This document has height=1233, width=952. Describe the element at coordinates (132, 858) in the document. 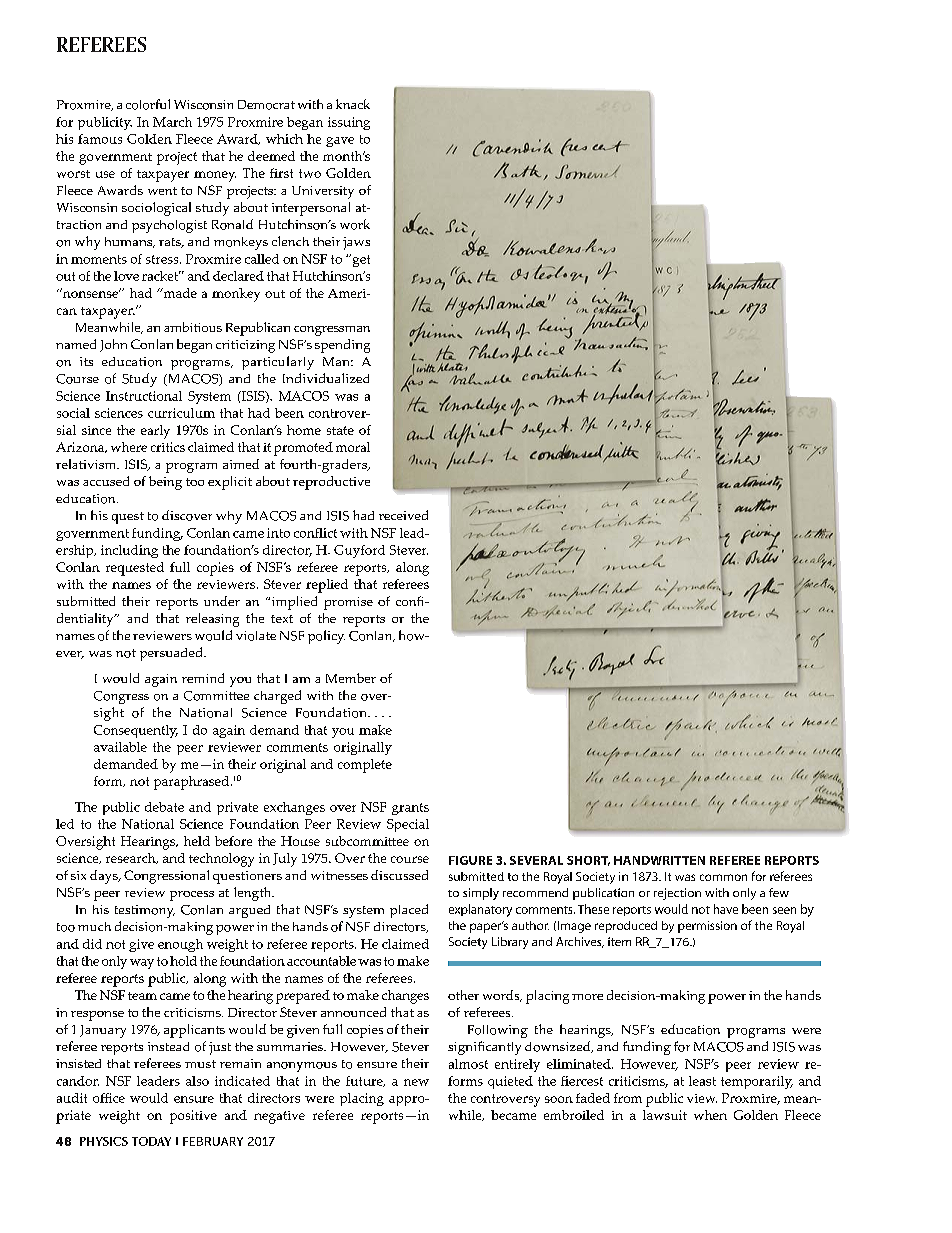

I see `research` at that location.
